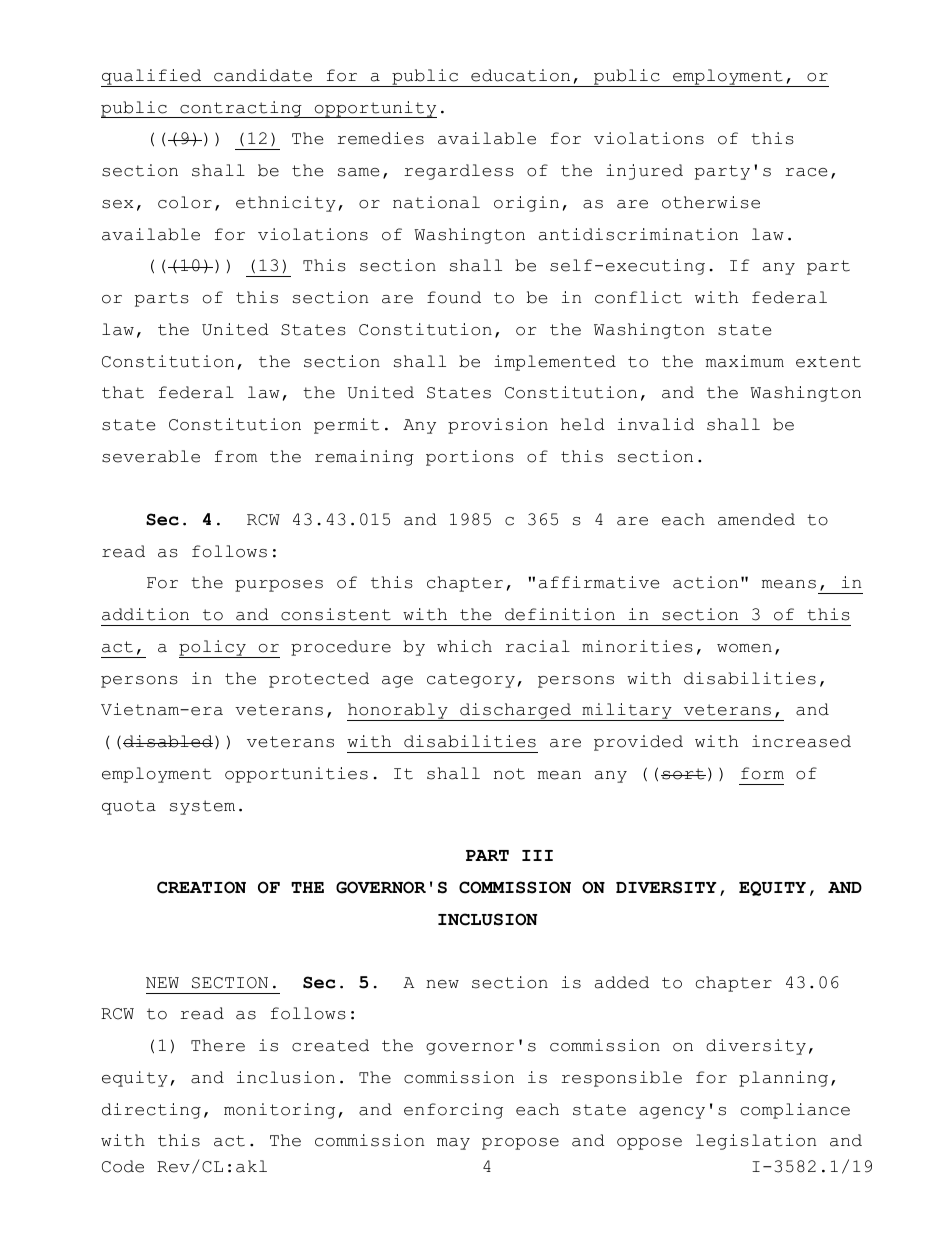 Image resolution: width=952 pixels, height=1233 pixels. I want to click on women, so click(744, 648).
